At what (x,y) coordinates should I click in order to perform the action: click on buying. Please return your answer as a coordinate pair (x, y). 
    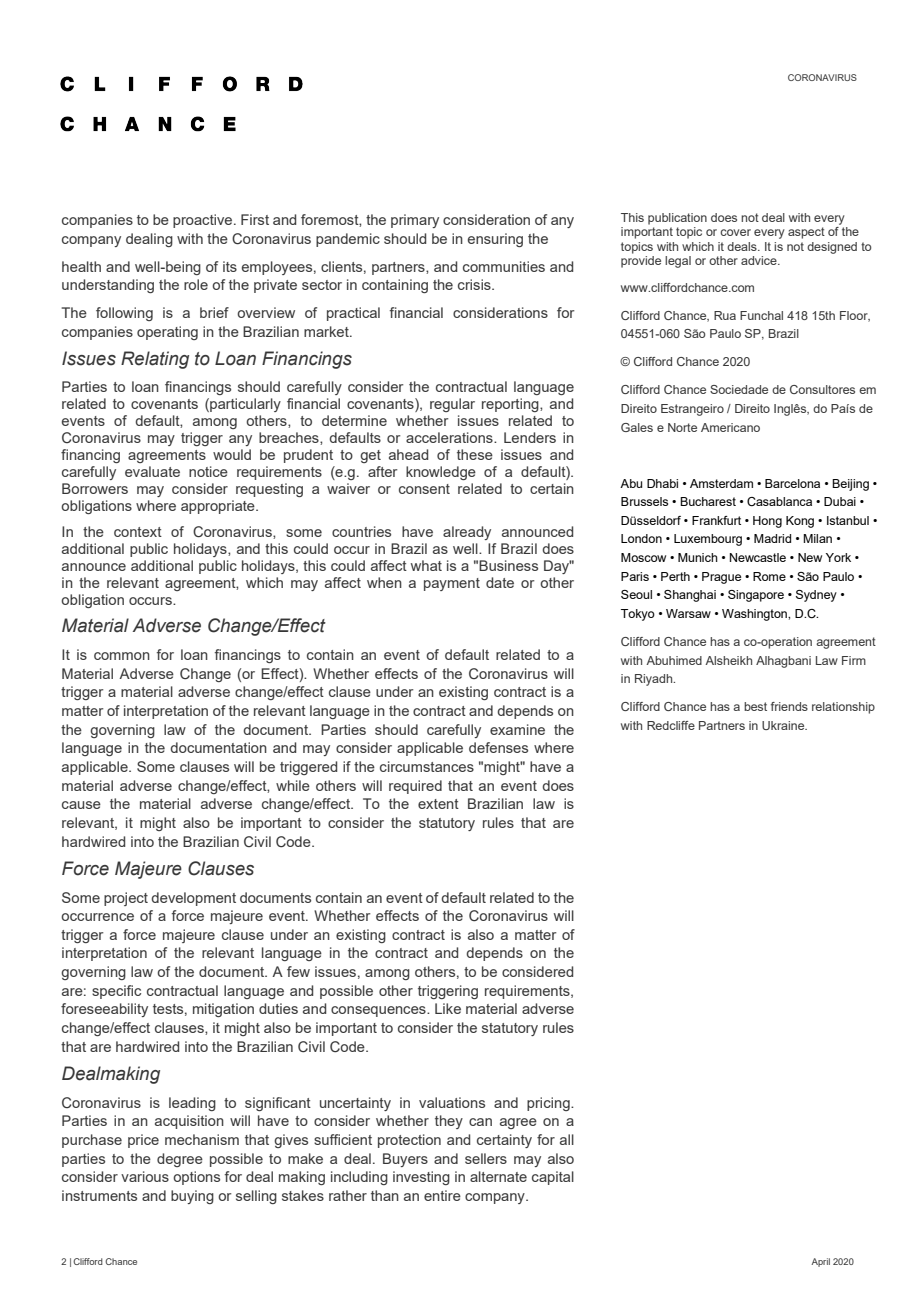
    Looking at the image, I should click on (192, 1197).
